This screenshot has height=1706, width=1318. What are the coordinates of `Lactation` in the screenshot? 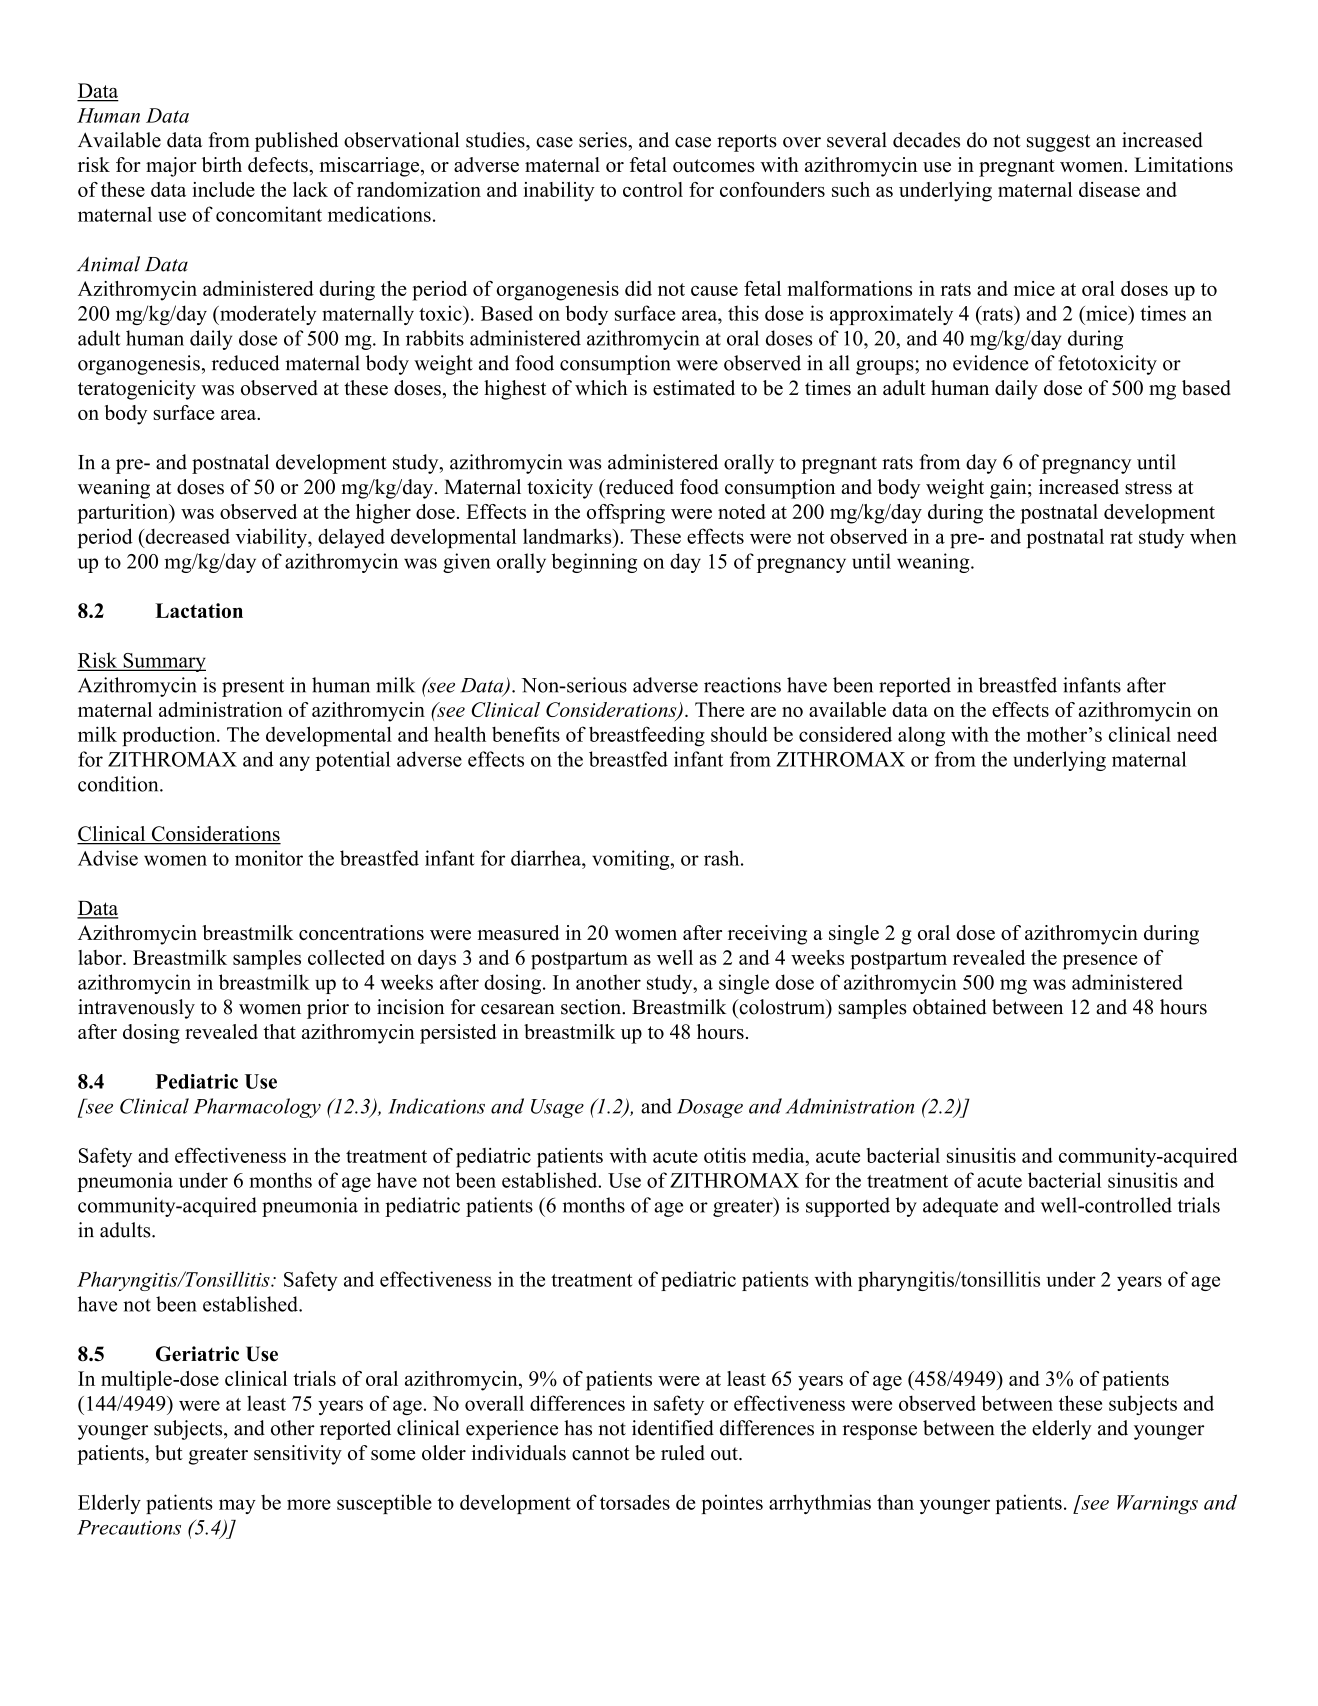 It's located at (199, 610).
